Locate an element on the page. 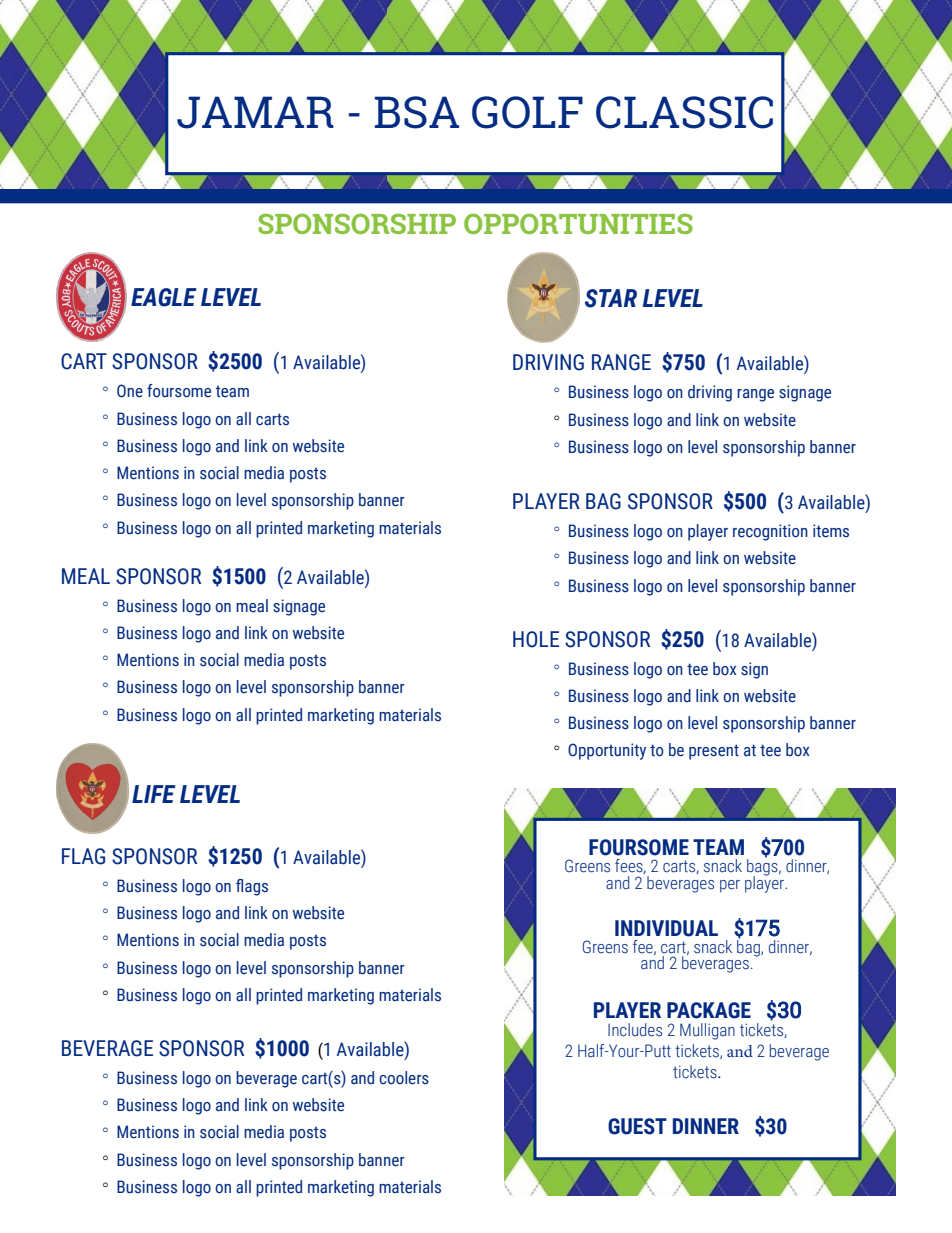  CLASSIC is located at coordinates (684, 112).
